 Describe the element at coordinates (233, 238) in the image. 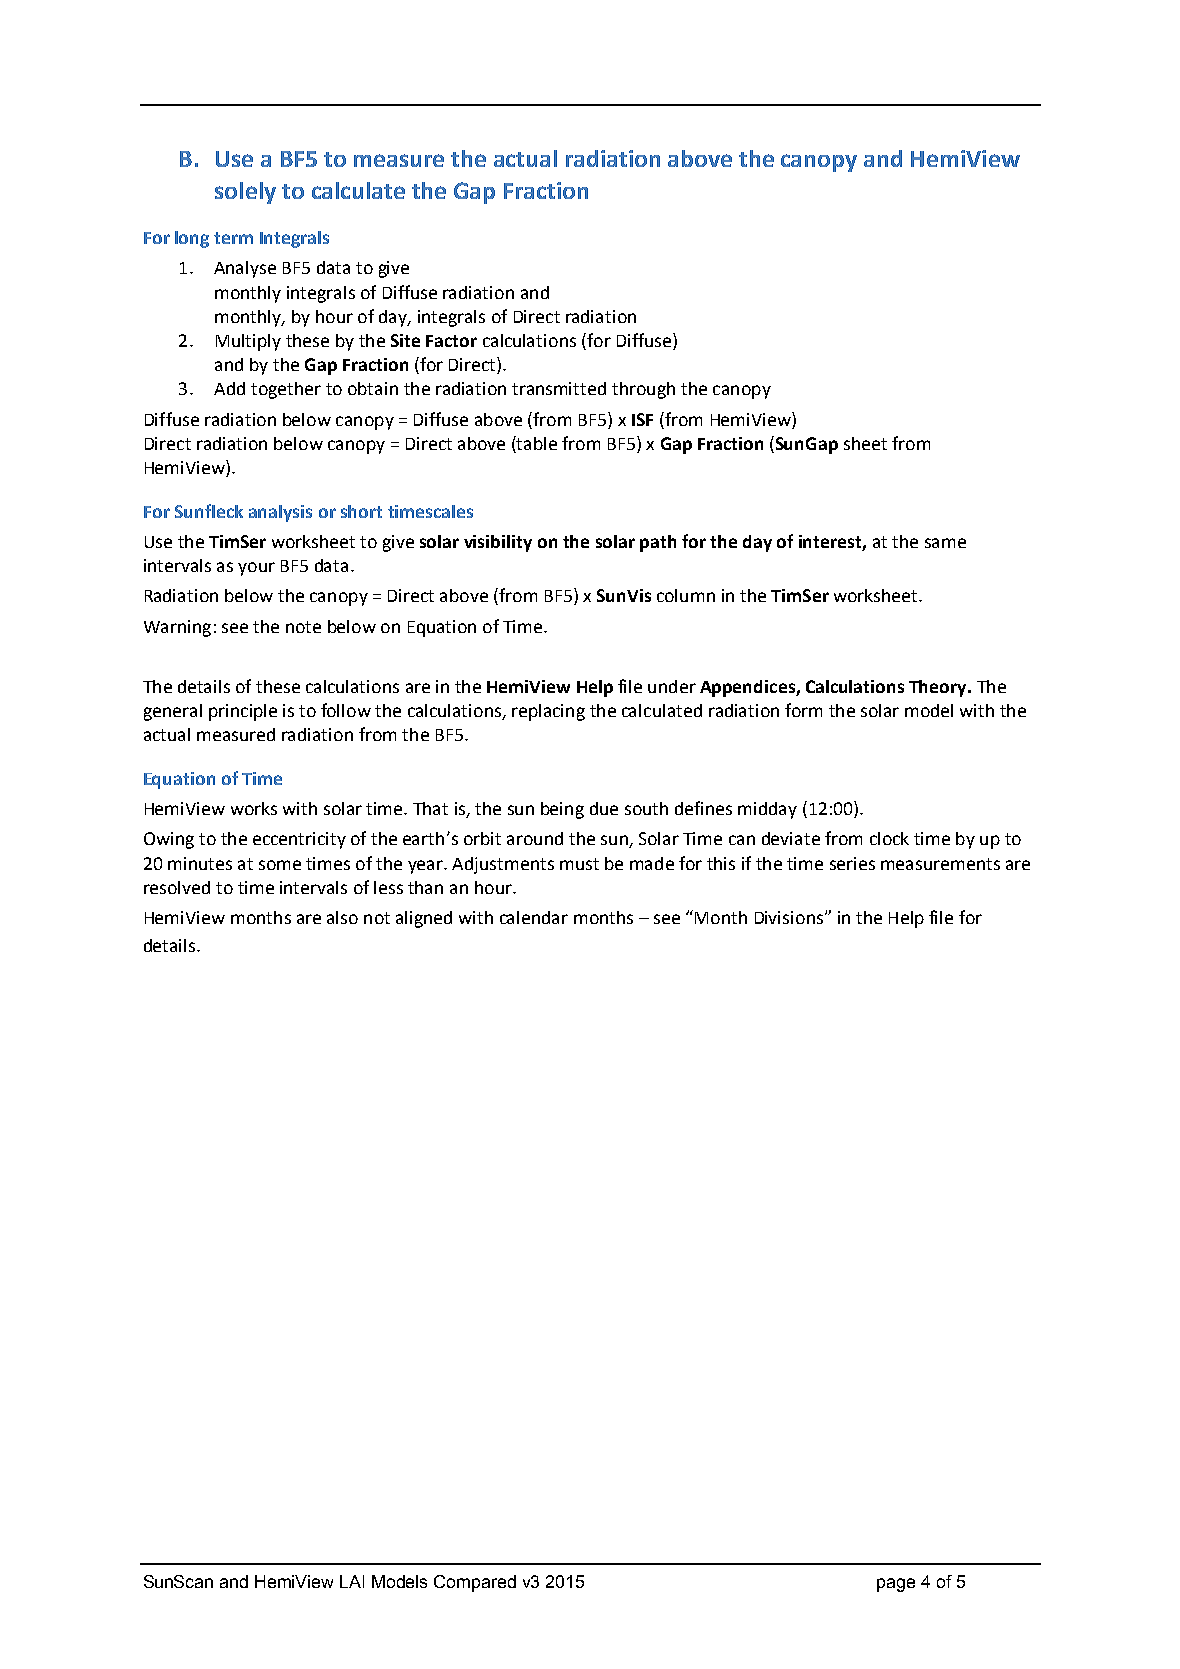

I see `term` at that location.
